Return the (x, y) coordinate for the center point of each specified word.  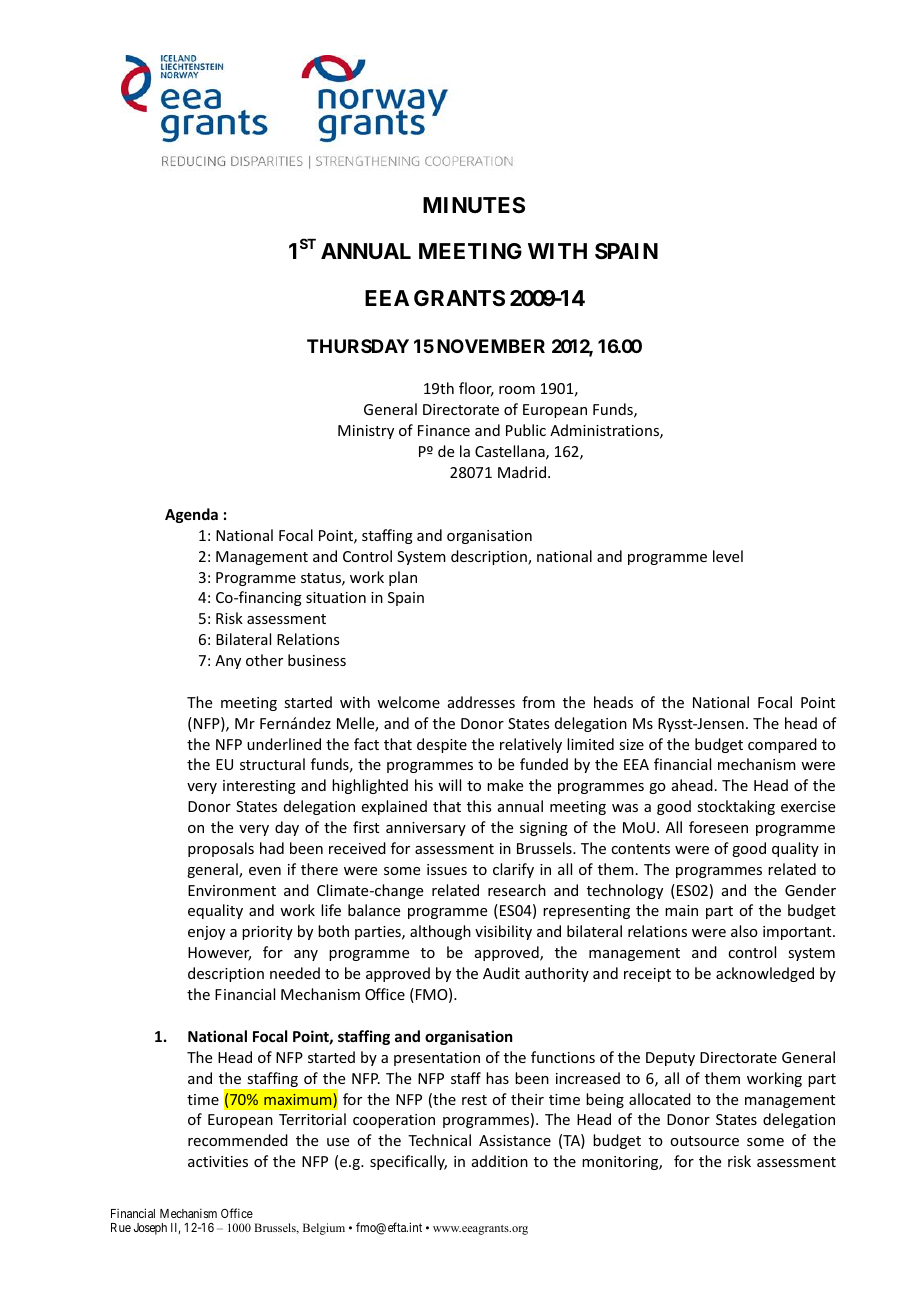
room (517, 390)
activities (218, 1161)
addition (500, 1161)
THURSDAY (358, 346)
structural (272, 764)
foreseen (718, 827)
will (449, 785)
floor (476, 389)
